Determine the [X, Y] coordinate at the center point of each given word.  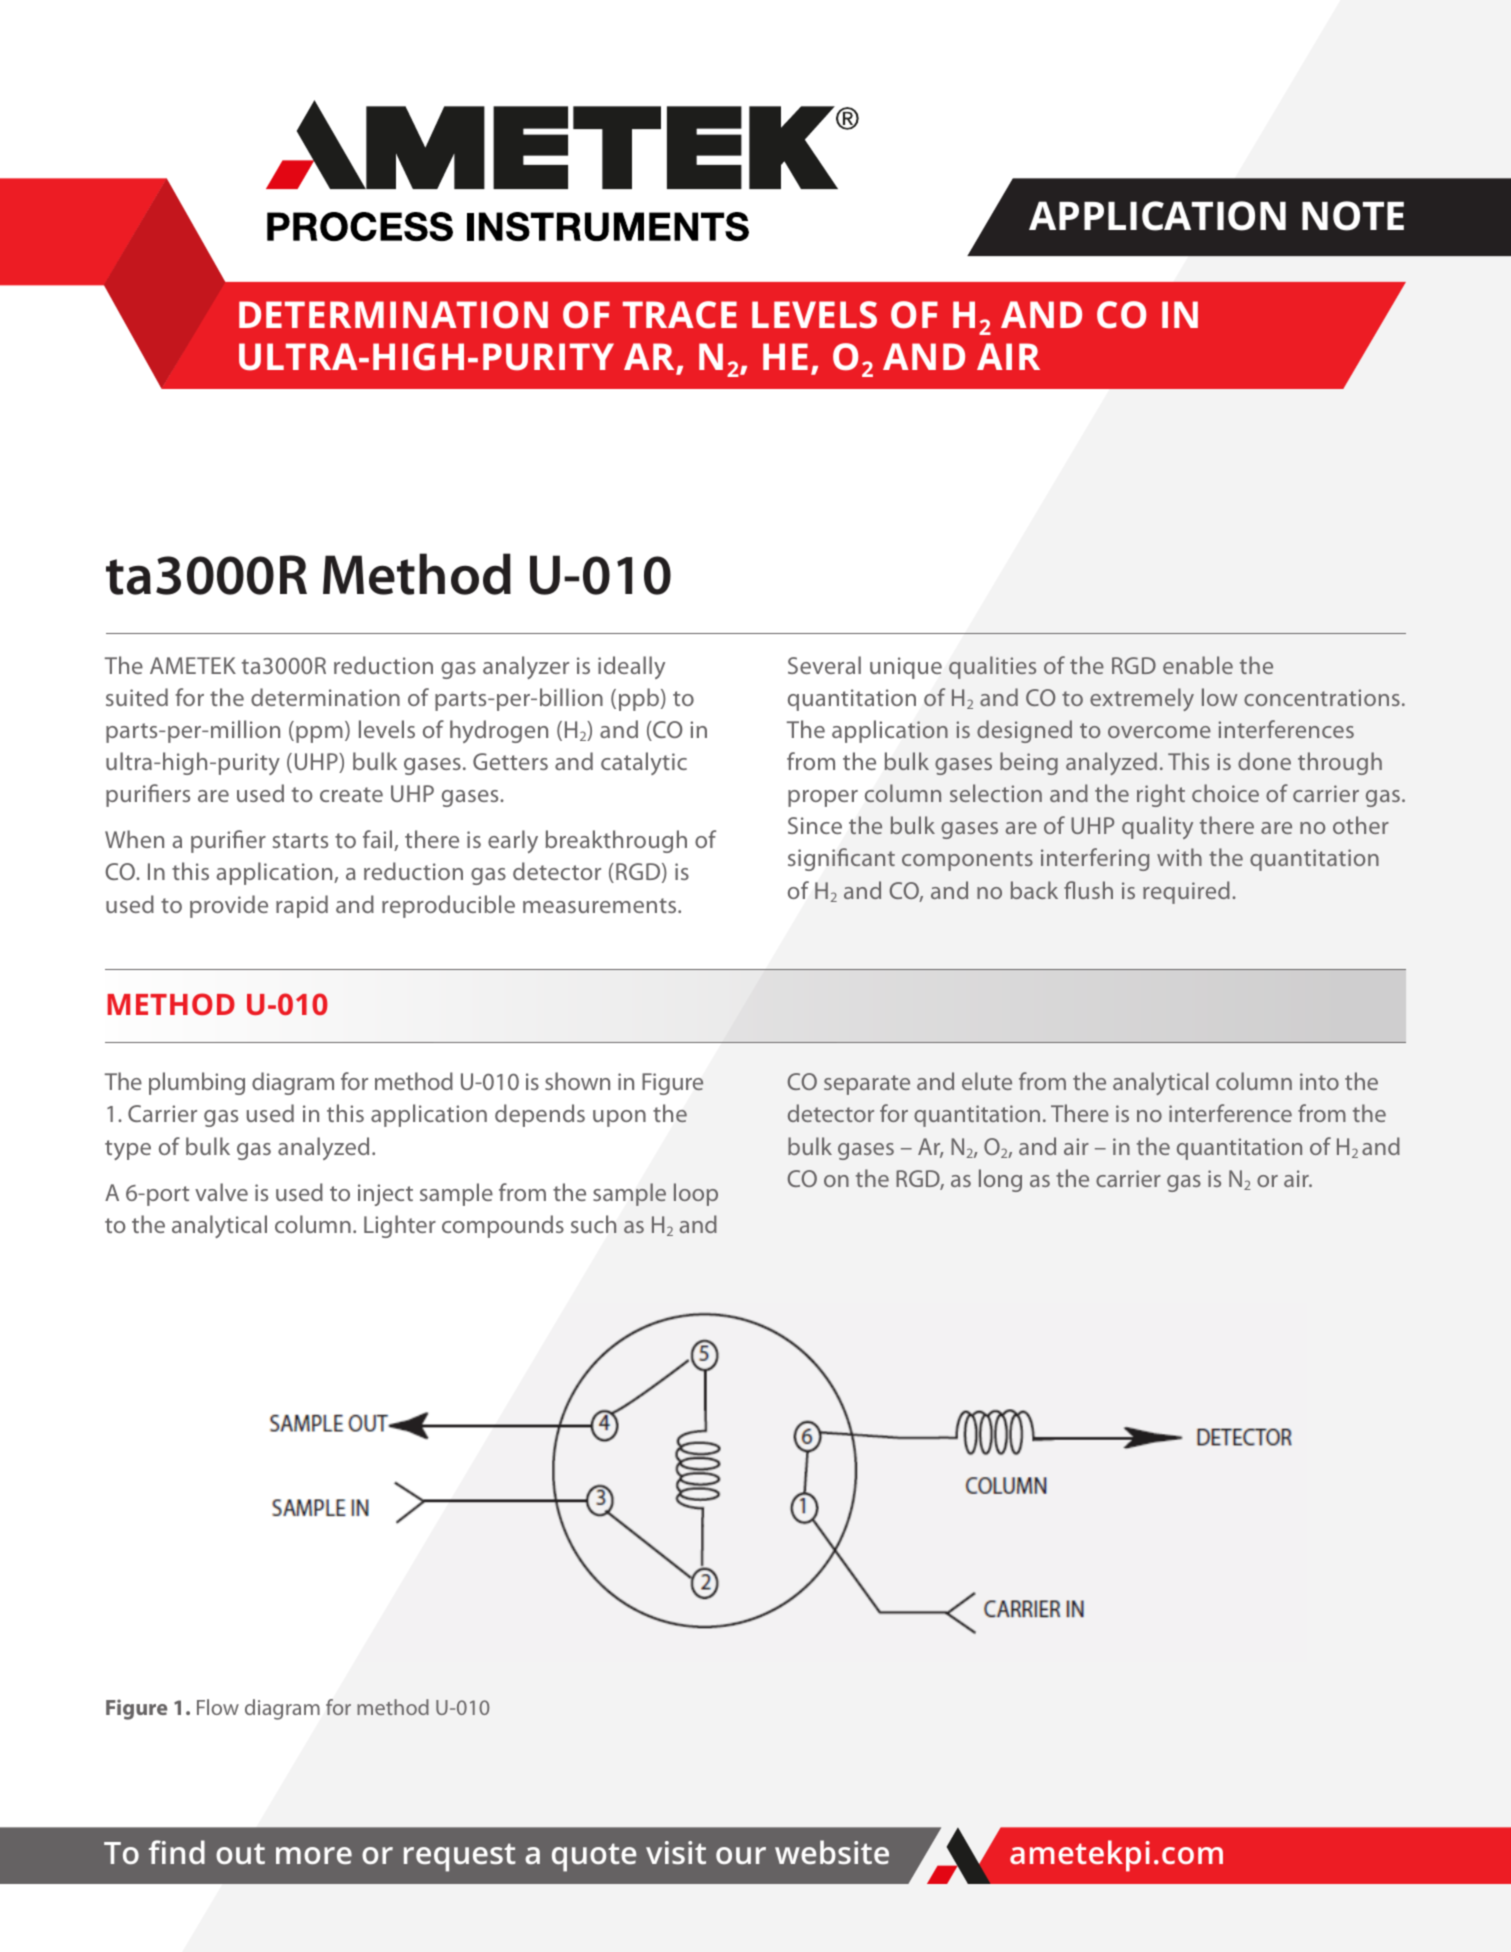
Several [824, 665]
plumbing [197, 1083]
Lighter [400, 1226]
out [240, 1853]
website [832, 1852]
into [1319, 1081]
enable [1198, 665]
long [1000, 1180]
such [593, 1224]
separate [867, 1085]
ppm [319, 734]
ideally [631, 667]
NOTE [1353, 216]
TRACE [680, 315]
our [741, 1855]
